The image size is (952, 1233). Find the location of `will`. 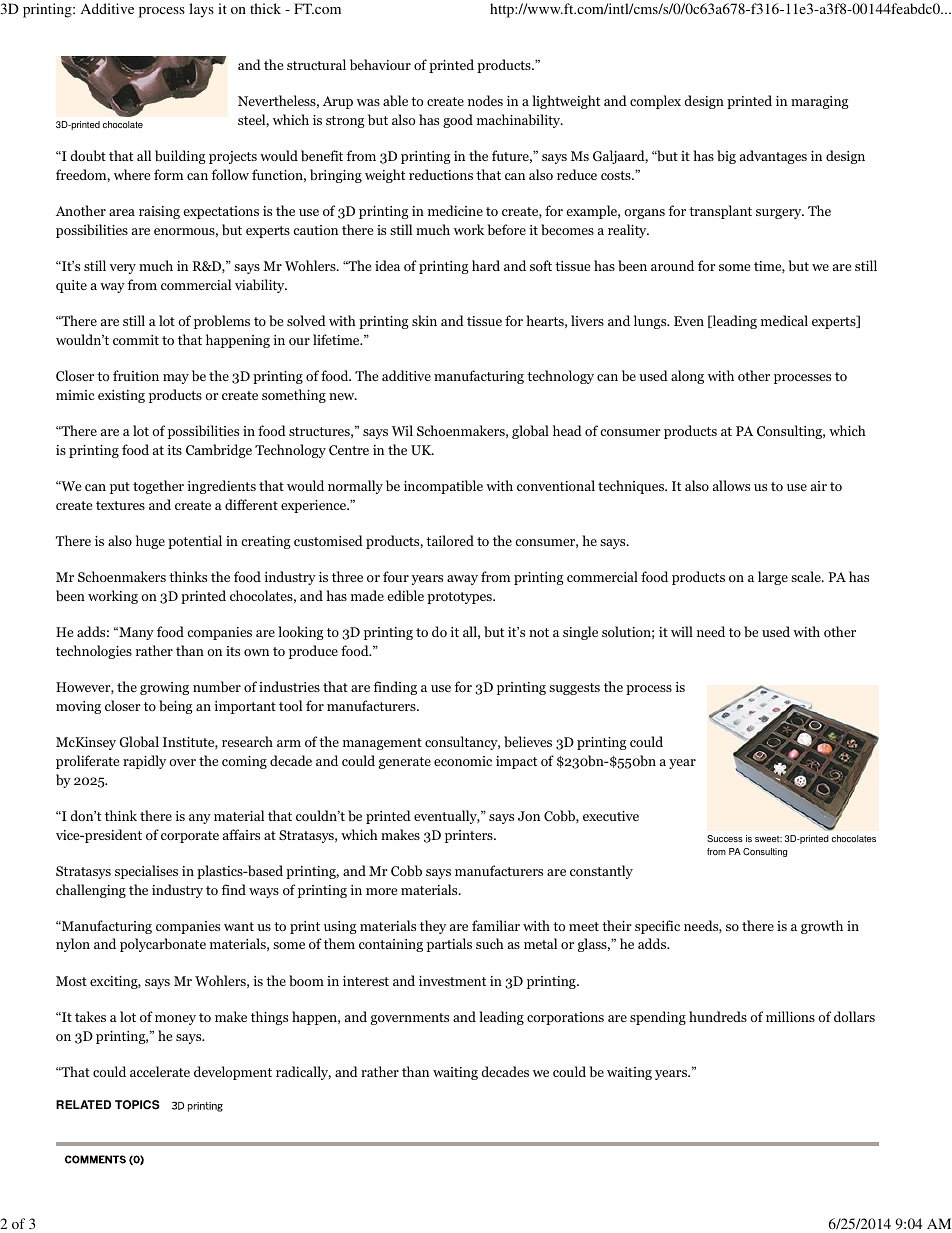

will is located at coordinates (682, 631).
